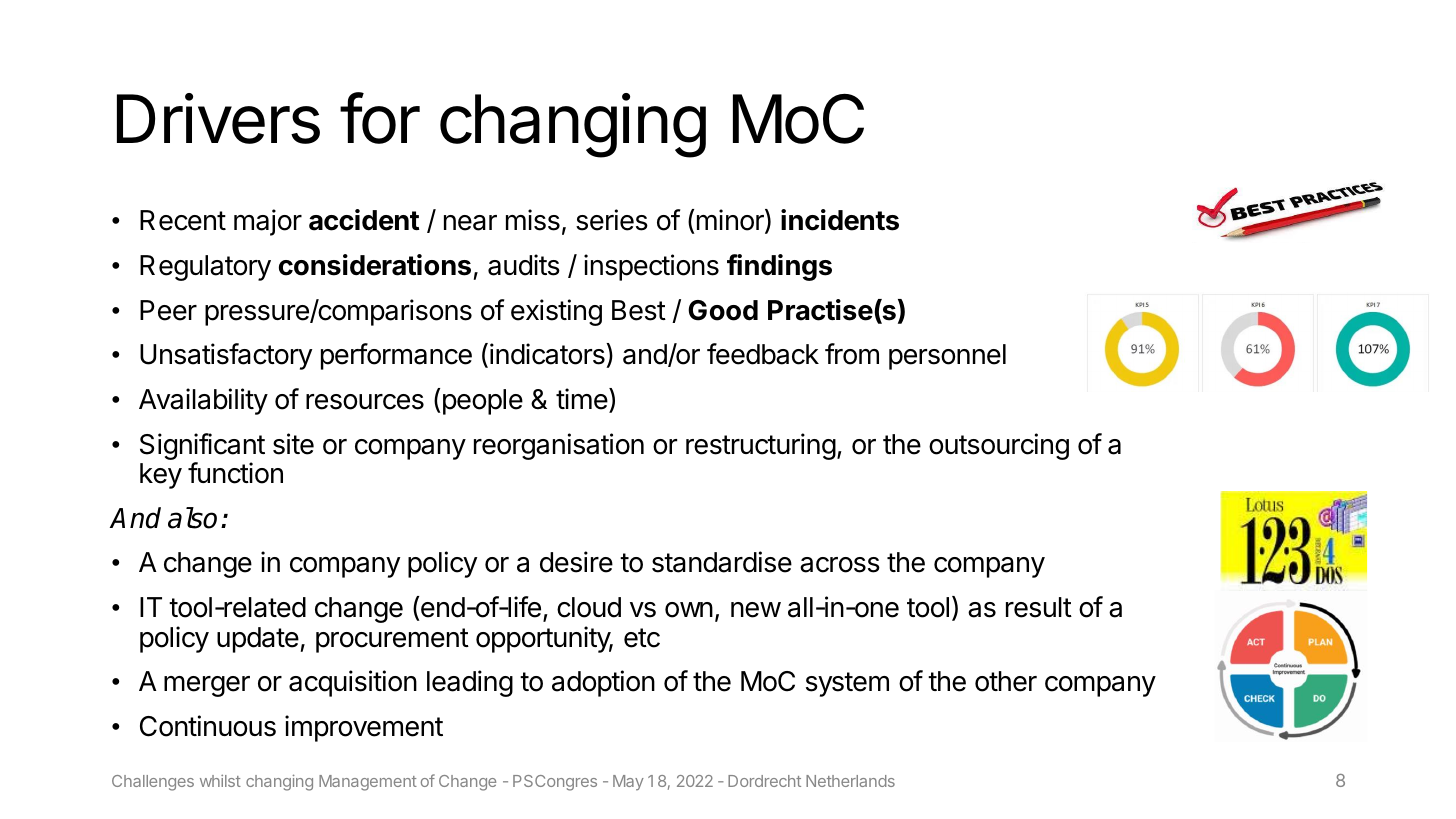  What do you see at coordinates (612, 220) in the screenshot?
I see `series` at bounding box center [612, 220].
